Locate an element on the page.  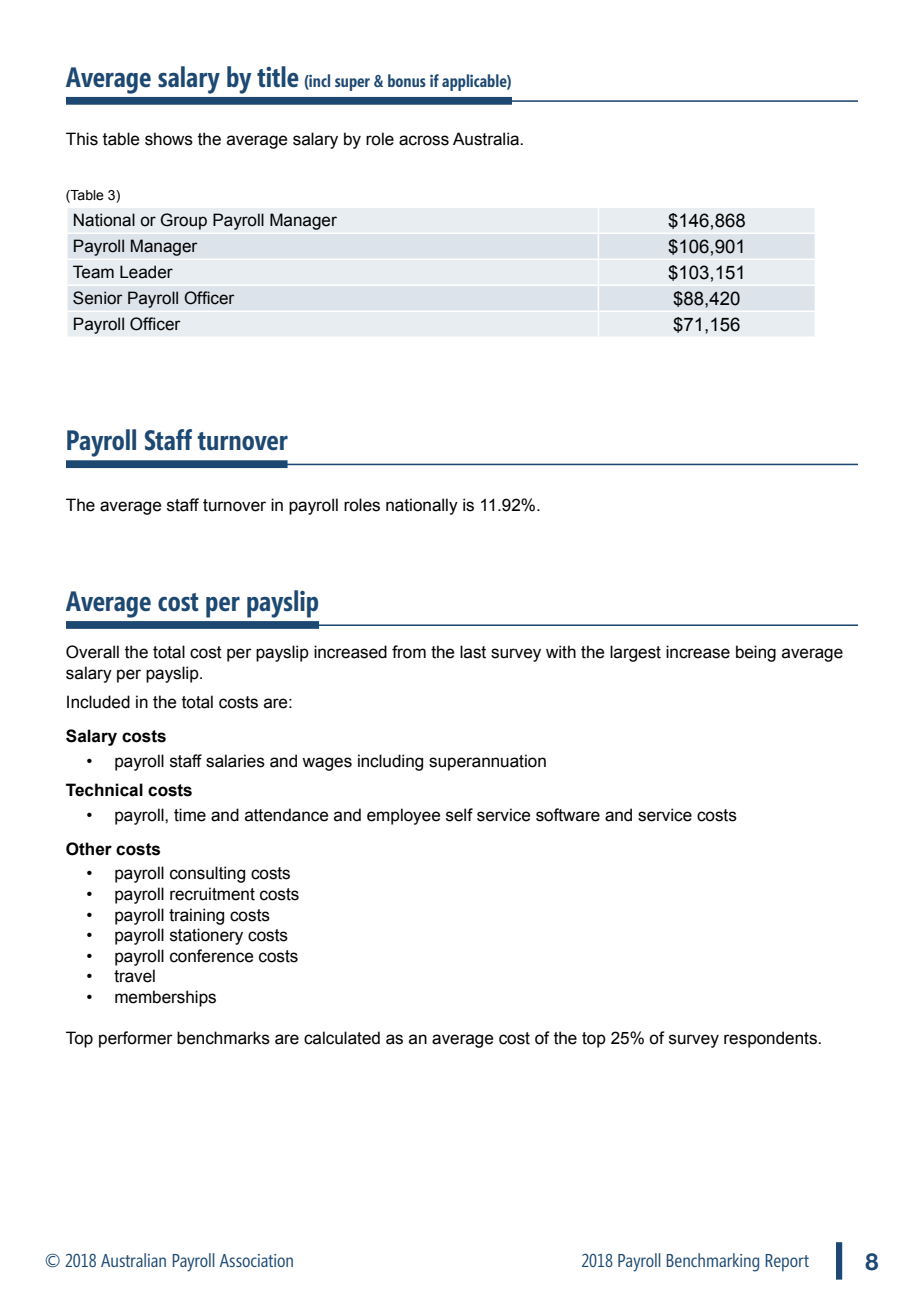
calculated is located at coordinates (342, 1038).
